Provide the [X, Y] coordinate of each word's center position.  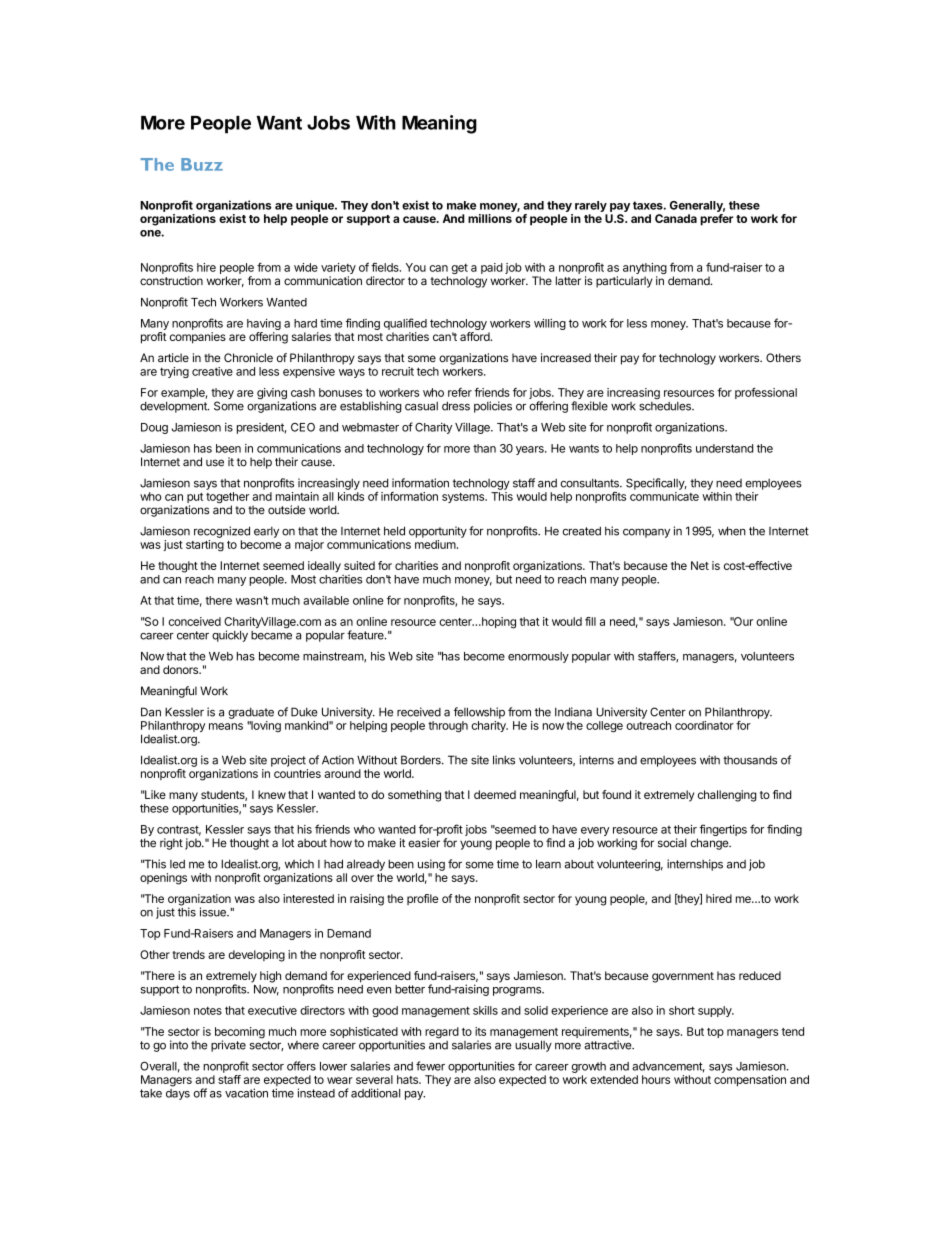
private [228, 1046]
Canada [676, 218]
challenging [727, 796]
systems [464, 498]
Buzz [202, 164]
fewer [430, 1066]
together [228, 499]
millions [490, 218]
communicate [664, 496]
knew [272, 794]
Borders [422, 760]
